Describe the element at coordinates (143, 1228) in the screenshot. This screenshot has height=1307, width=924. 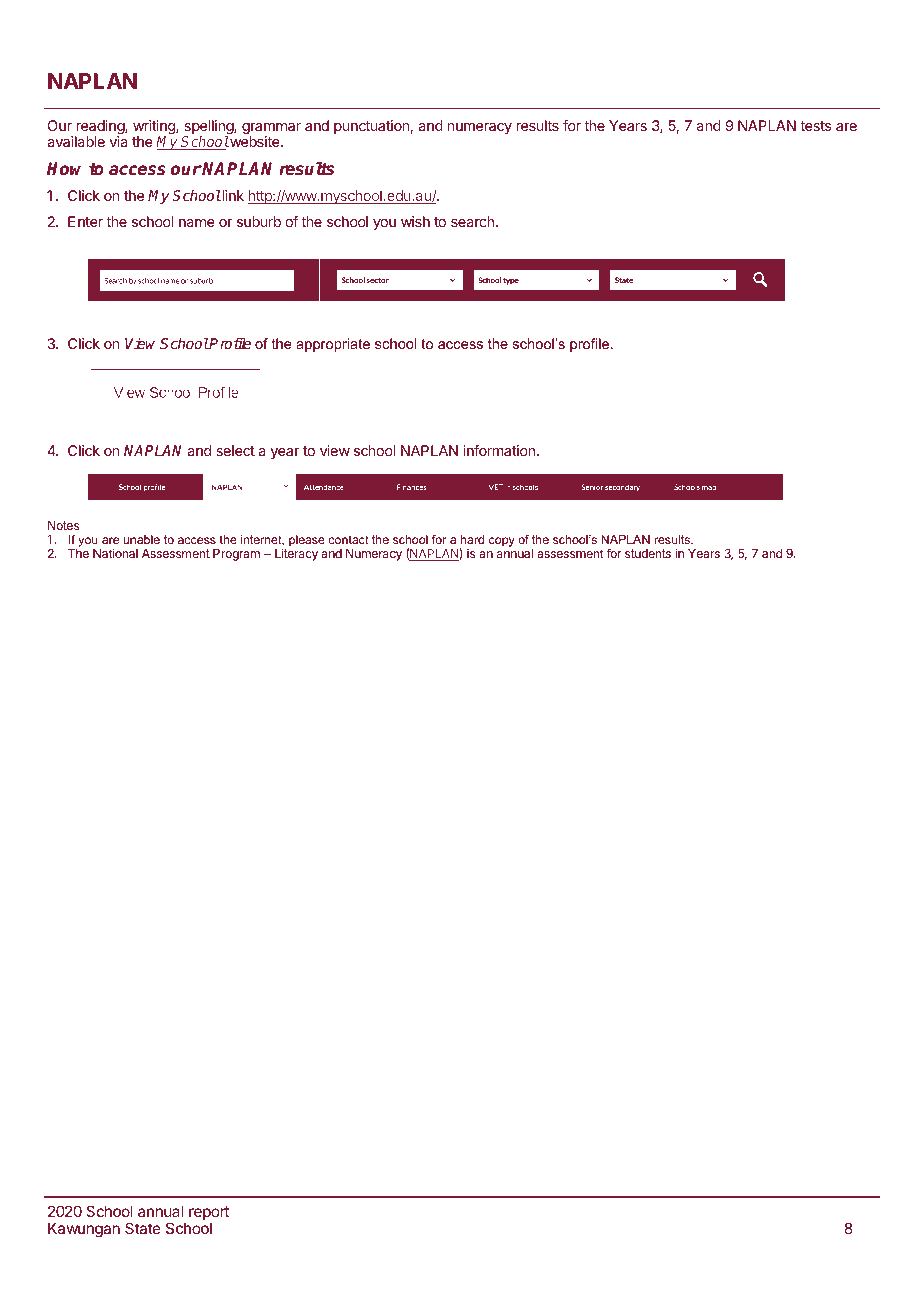
I see `State` at that location.
